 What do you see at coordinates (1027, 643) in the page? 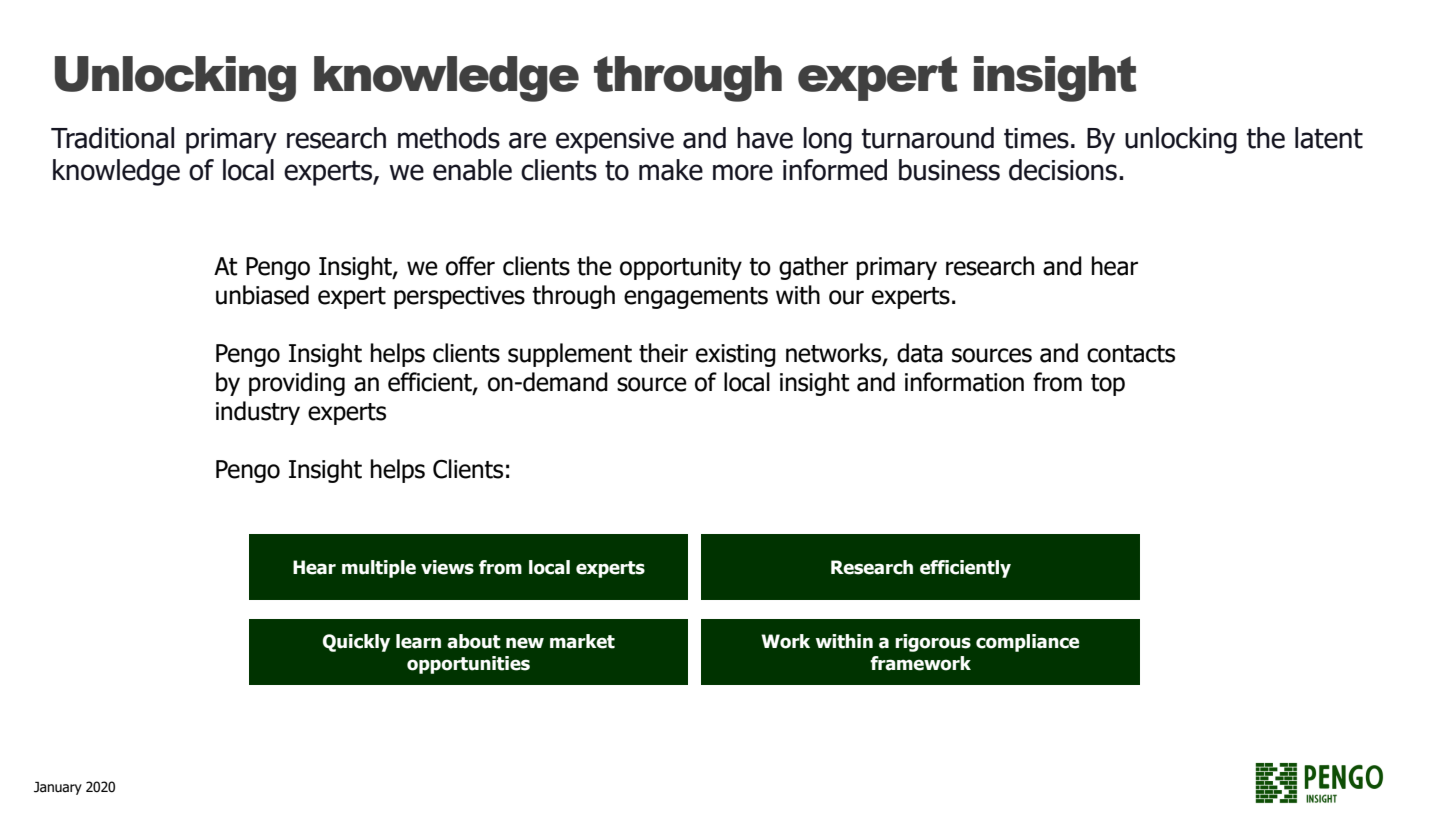
I see `compliance` at bounding box center [1027, 643].
